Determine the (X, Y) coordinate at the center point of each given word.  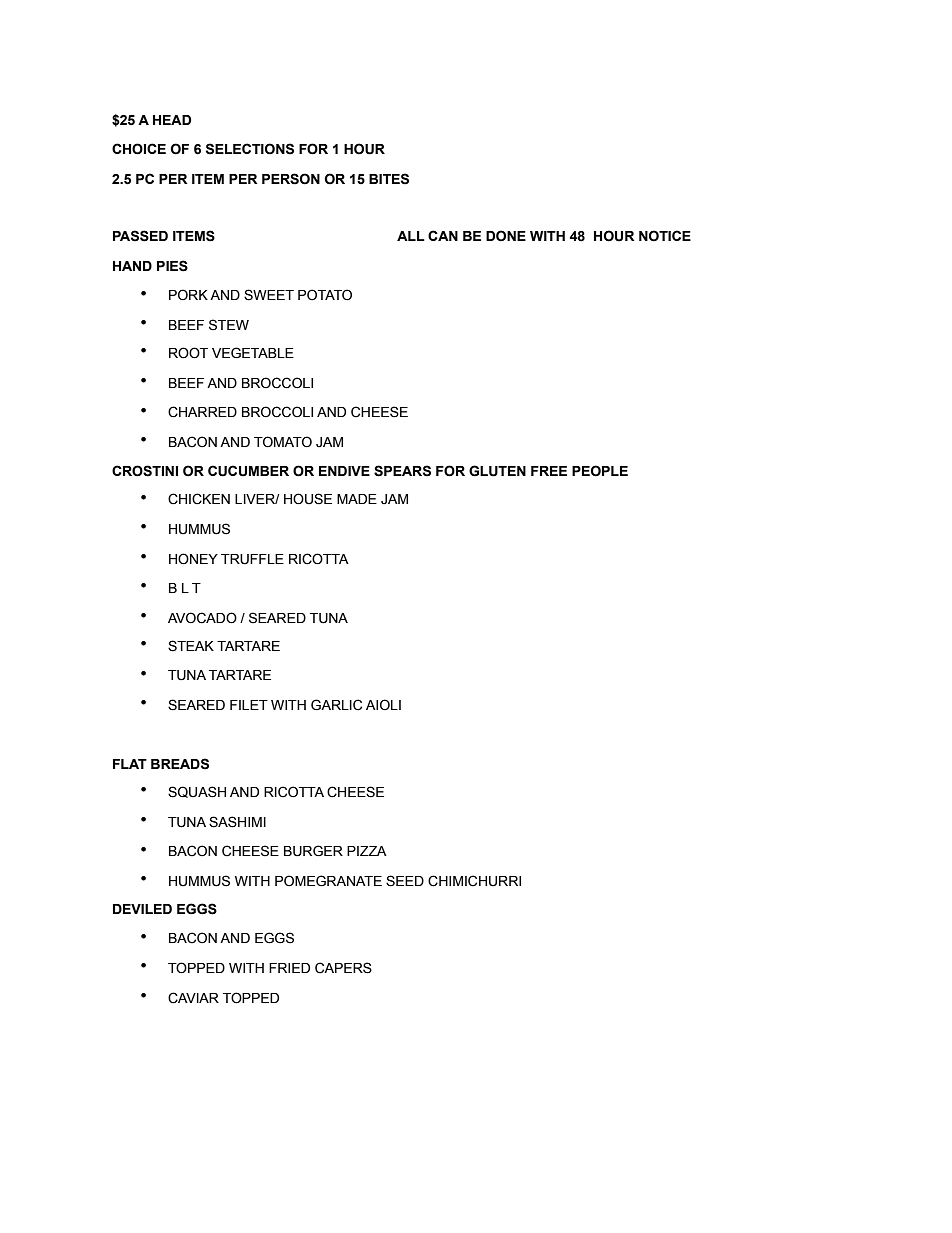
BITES (389, 179)
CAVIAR (193, 998)
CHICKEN (199, 499)
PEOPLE (600, 471)
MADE (357, 499)
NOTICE (665, 236)
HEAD (172, 120)
